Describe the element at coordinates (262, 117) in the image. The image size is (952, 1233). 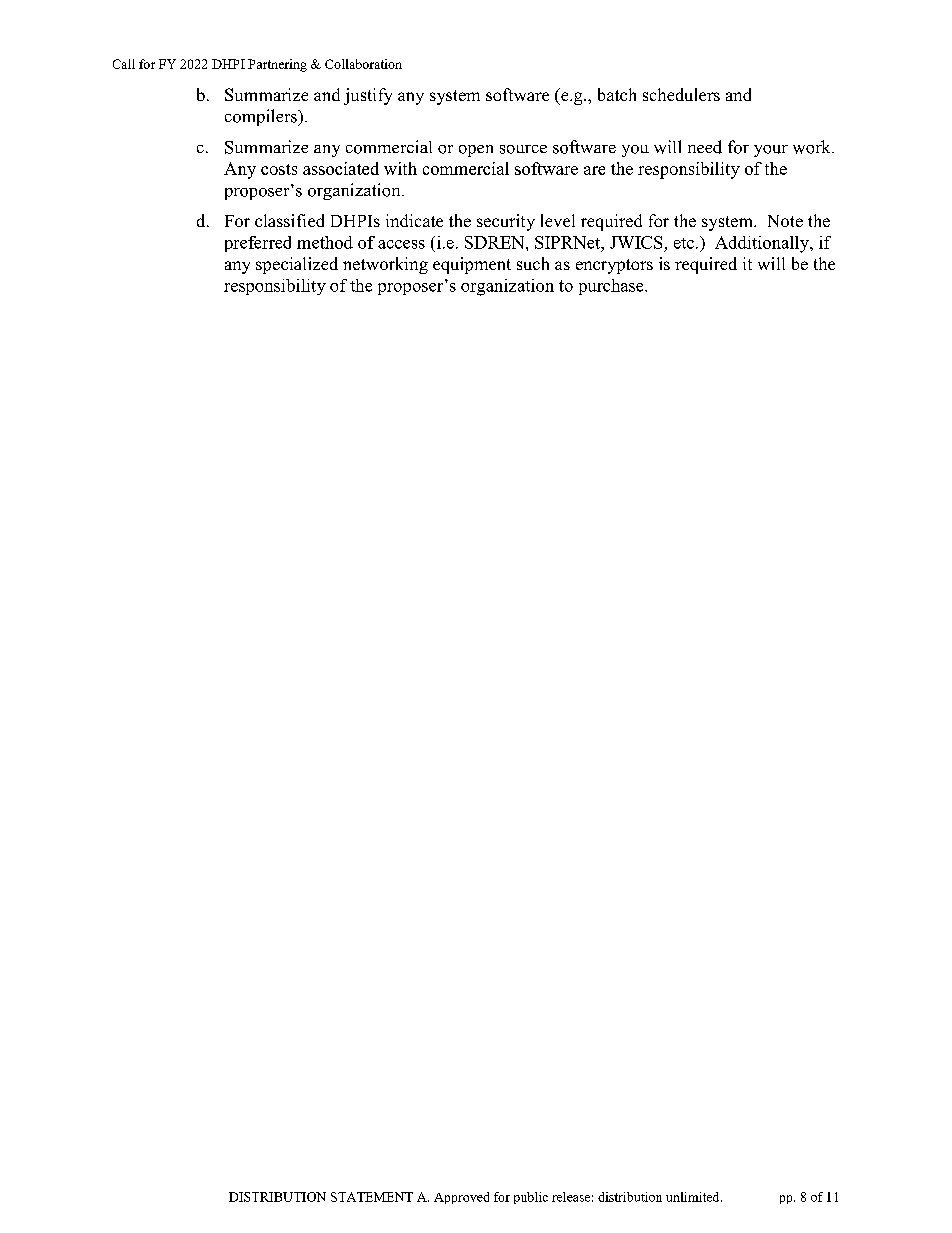
I see `compilers` at that location.
